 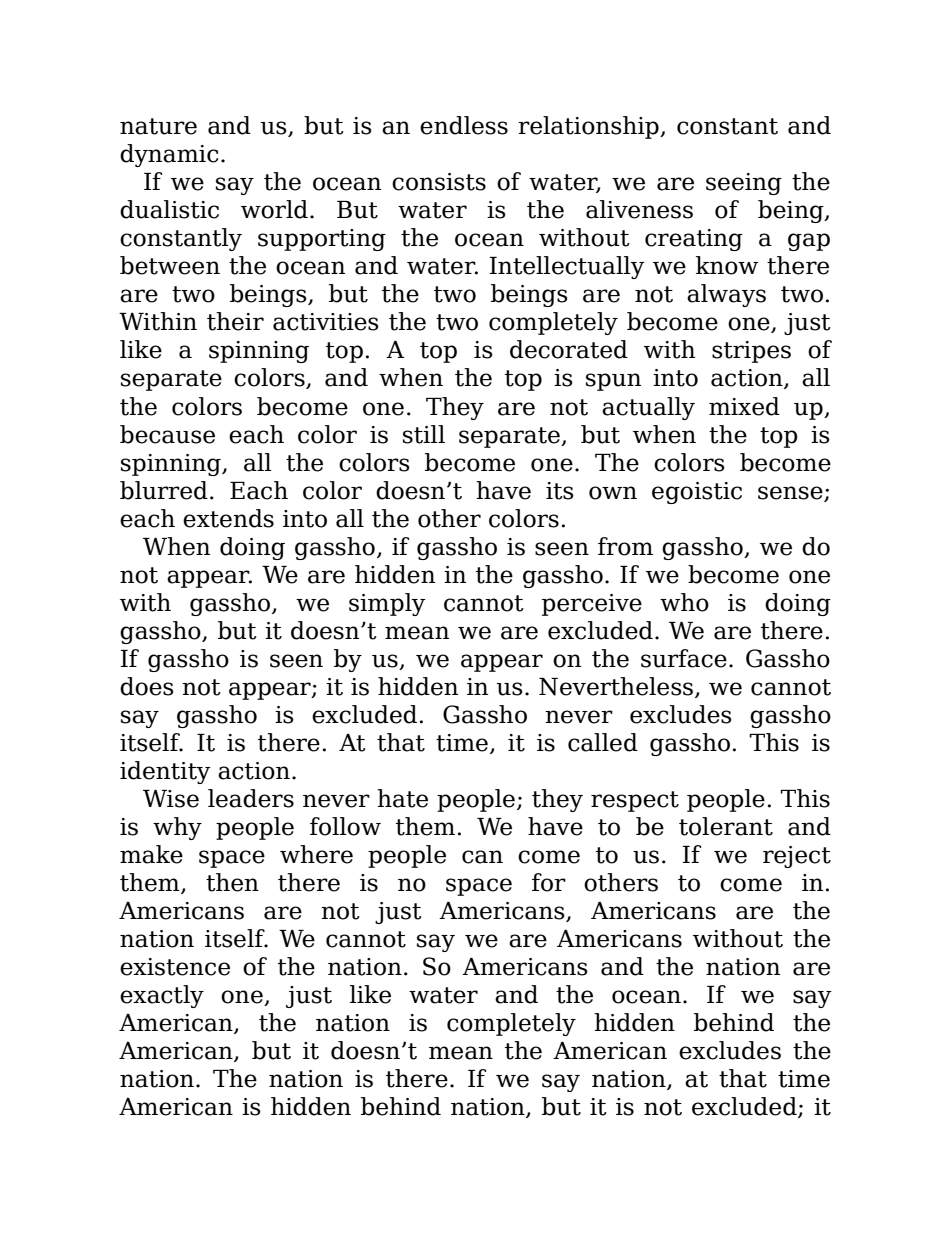 I want to click on dynamic, so click(x=169, y=155).
